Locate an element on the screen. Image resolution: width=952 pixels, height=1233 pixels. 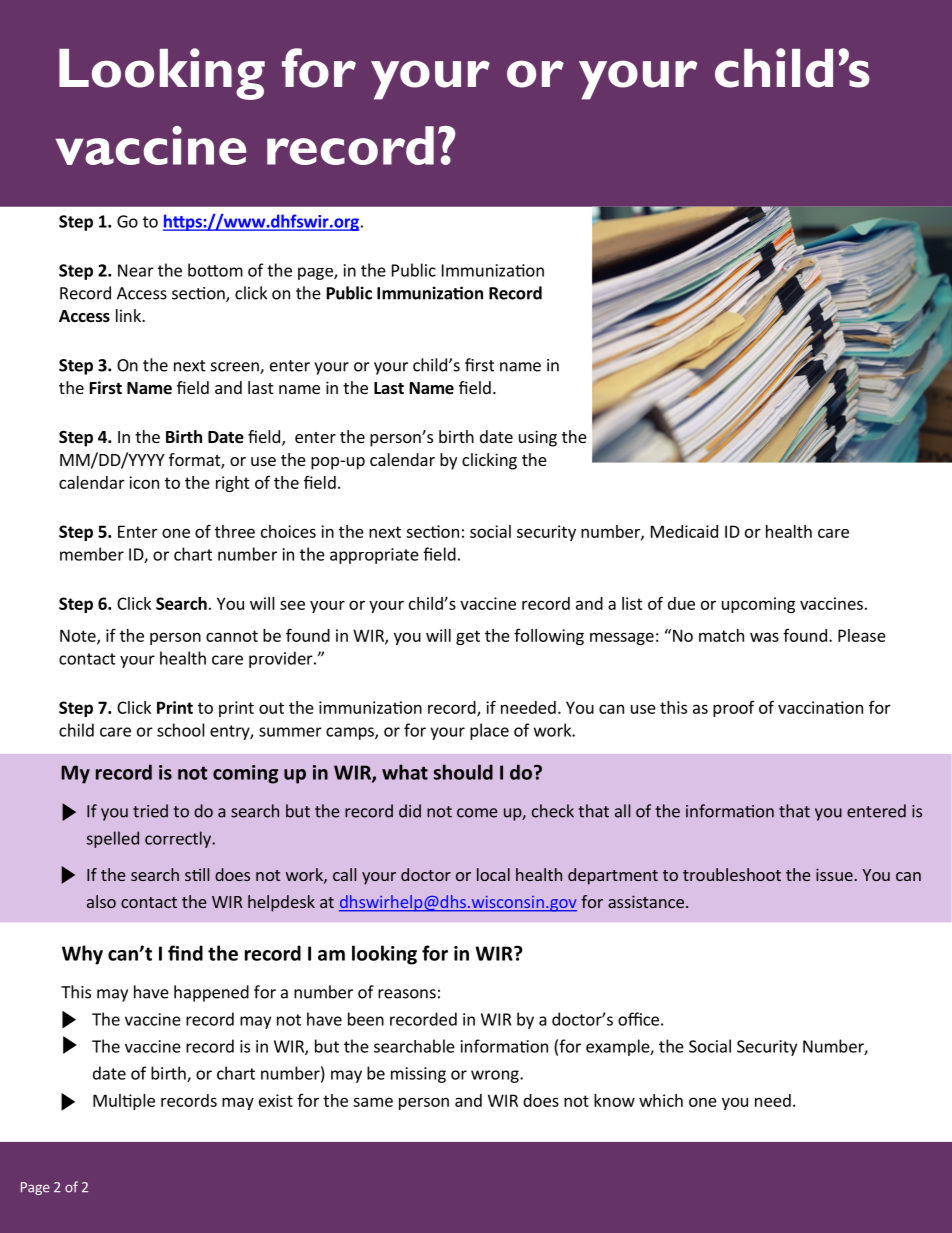
appropriate is located at coordinates (374, 556).
